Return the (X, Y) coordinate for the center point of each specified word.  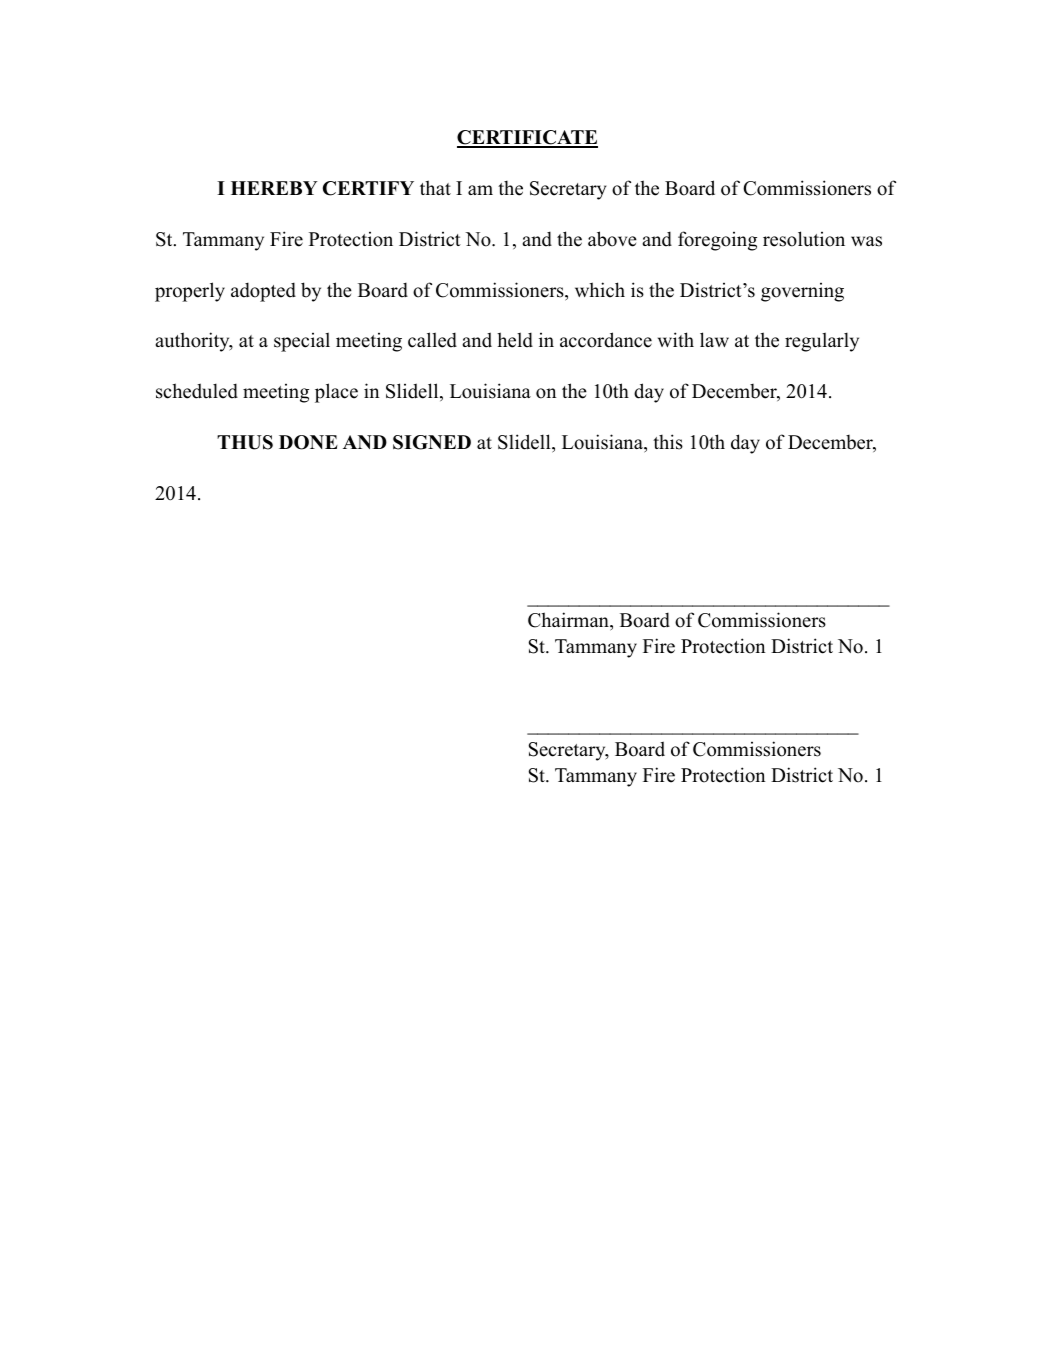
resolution (804, 239)
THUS (245, 442)
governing (802, 292)
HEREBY (274, 188)
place (336, 393)
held (515, 340)
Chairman (569, 621)
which (600, 290)
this (668, 442)
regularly (822, 342)
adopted (263, 292)
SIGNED (432, 442)
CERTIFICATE (527, 138)
